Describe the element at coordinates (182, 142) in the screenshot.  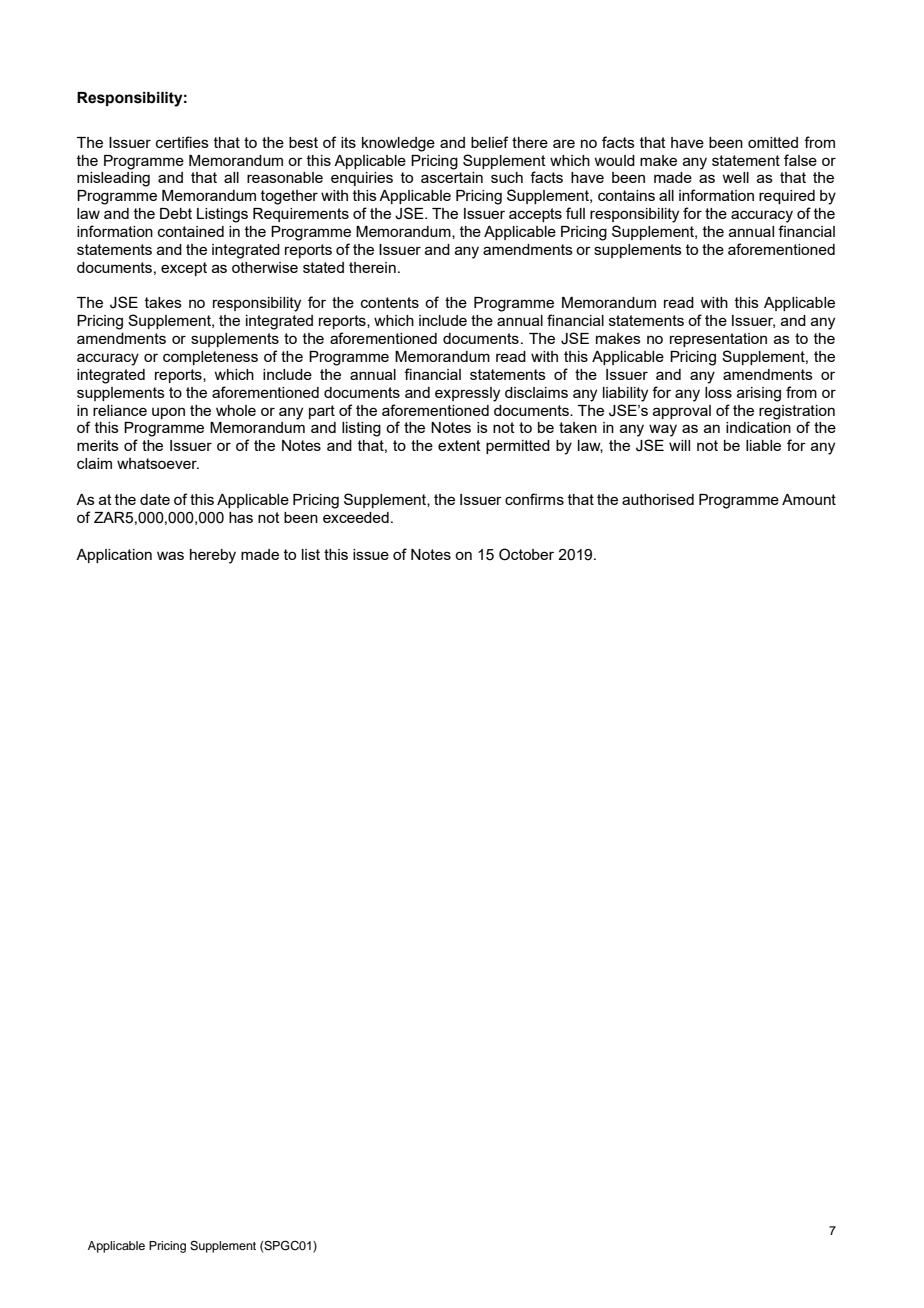
I see `certifies` at that location.
